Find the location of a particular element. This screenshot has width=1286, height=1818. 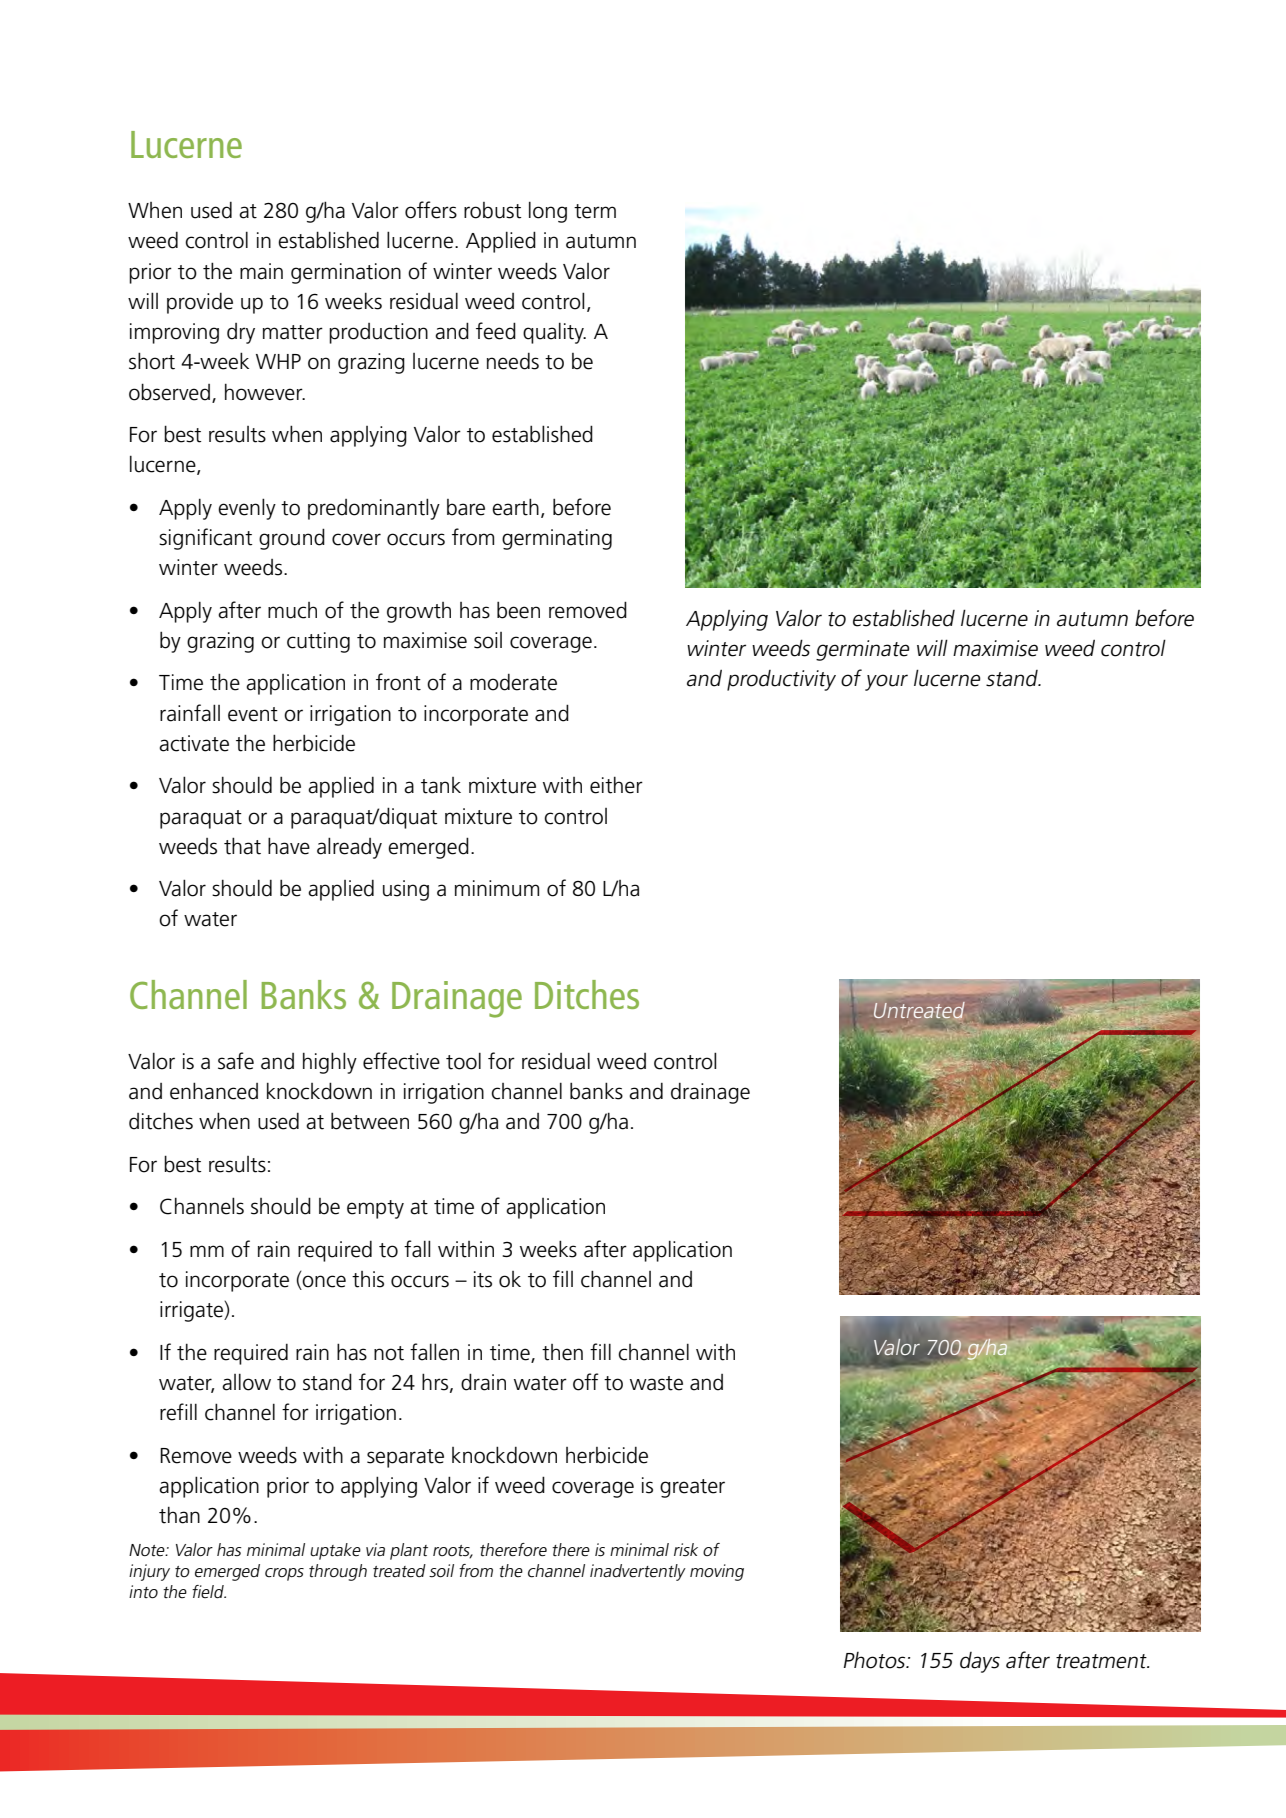

germinating is located at coordinates (557, 539).
